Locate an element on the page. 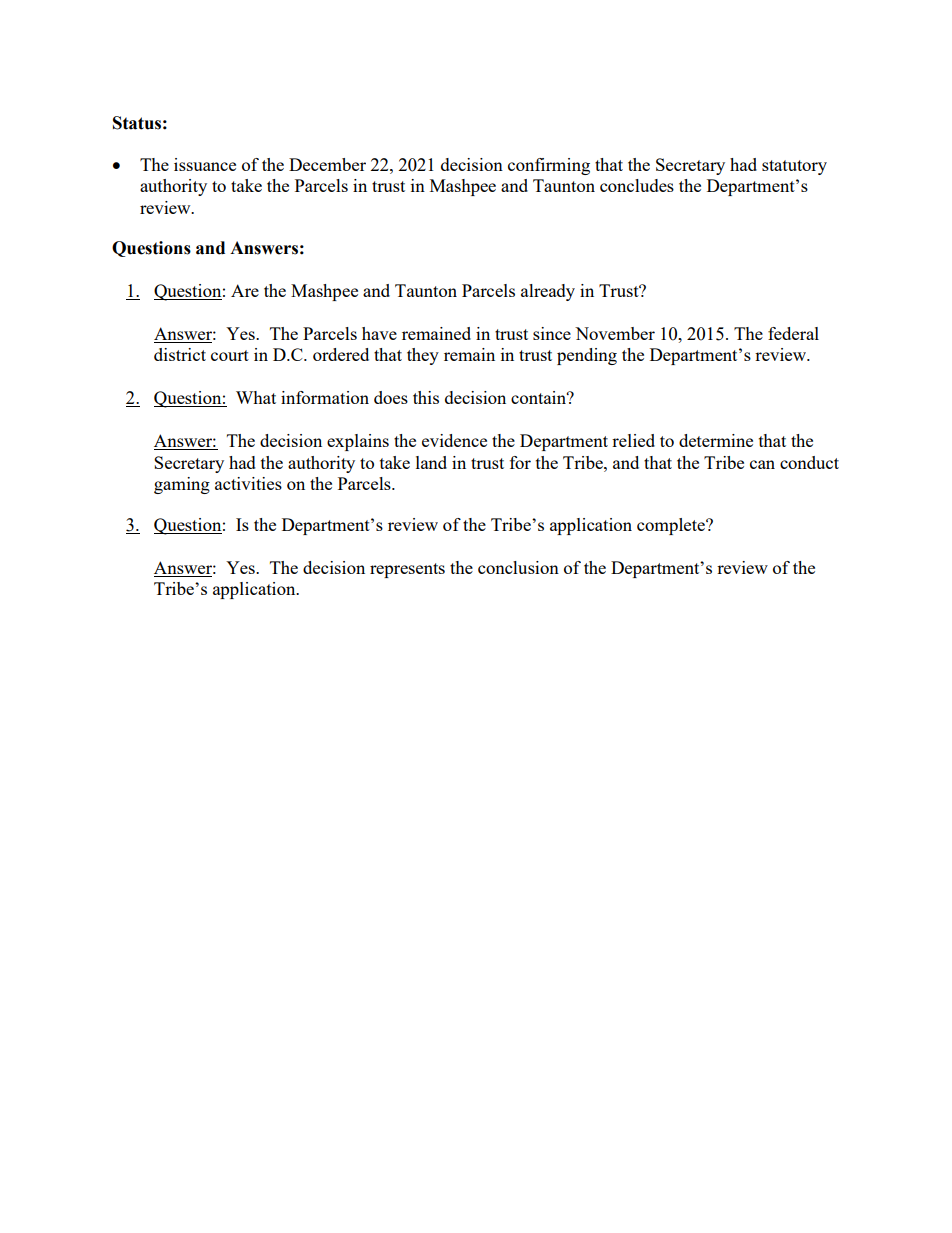 The image size is (952, 1233). issuance is located at coordinates (205, 164).
